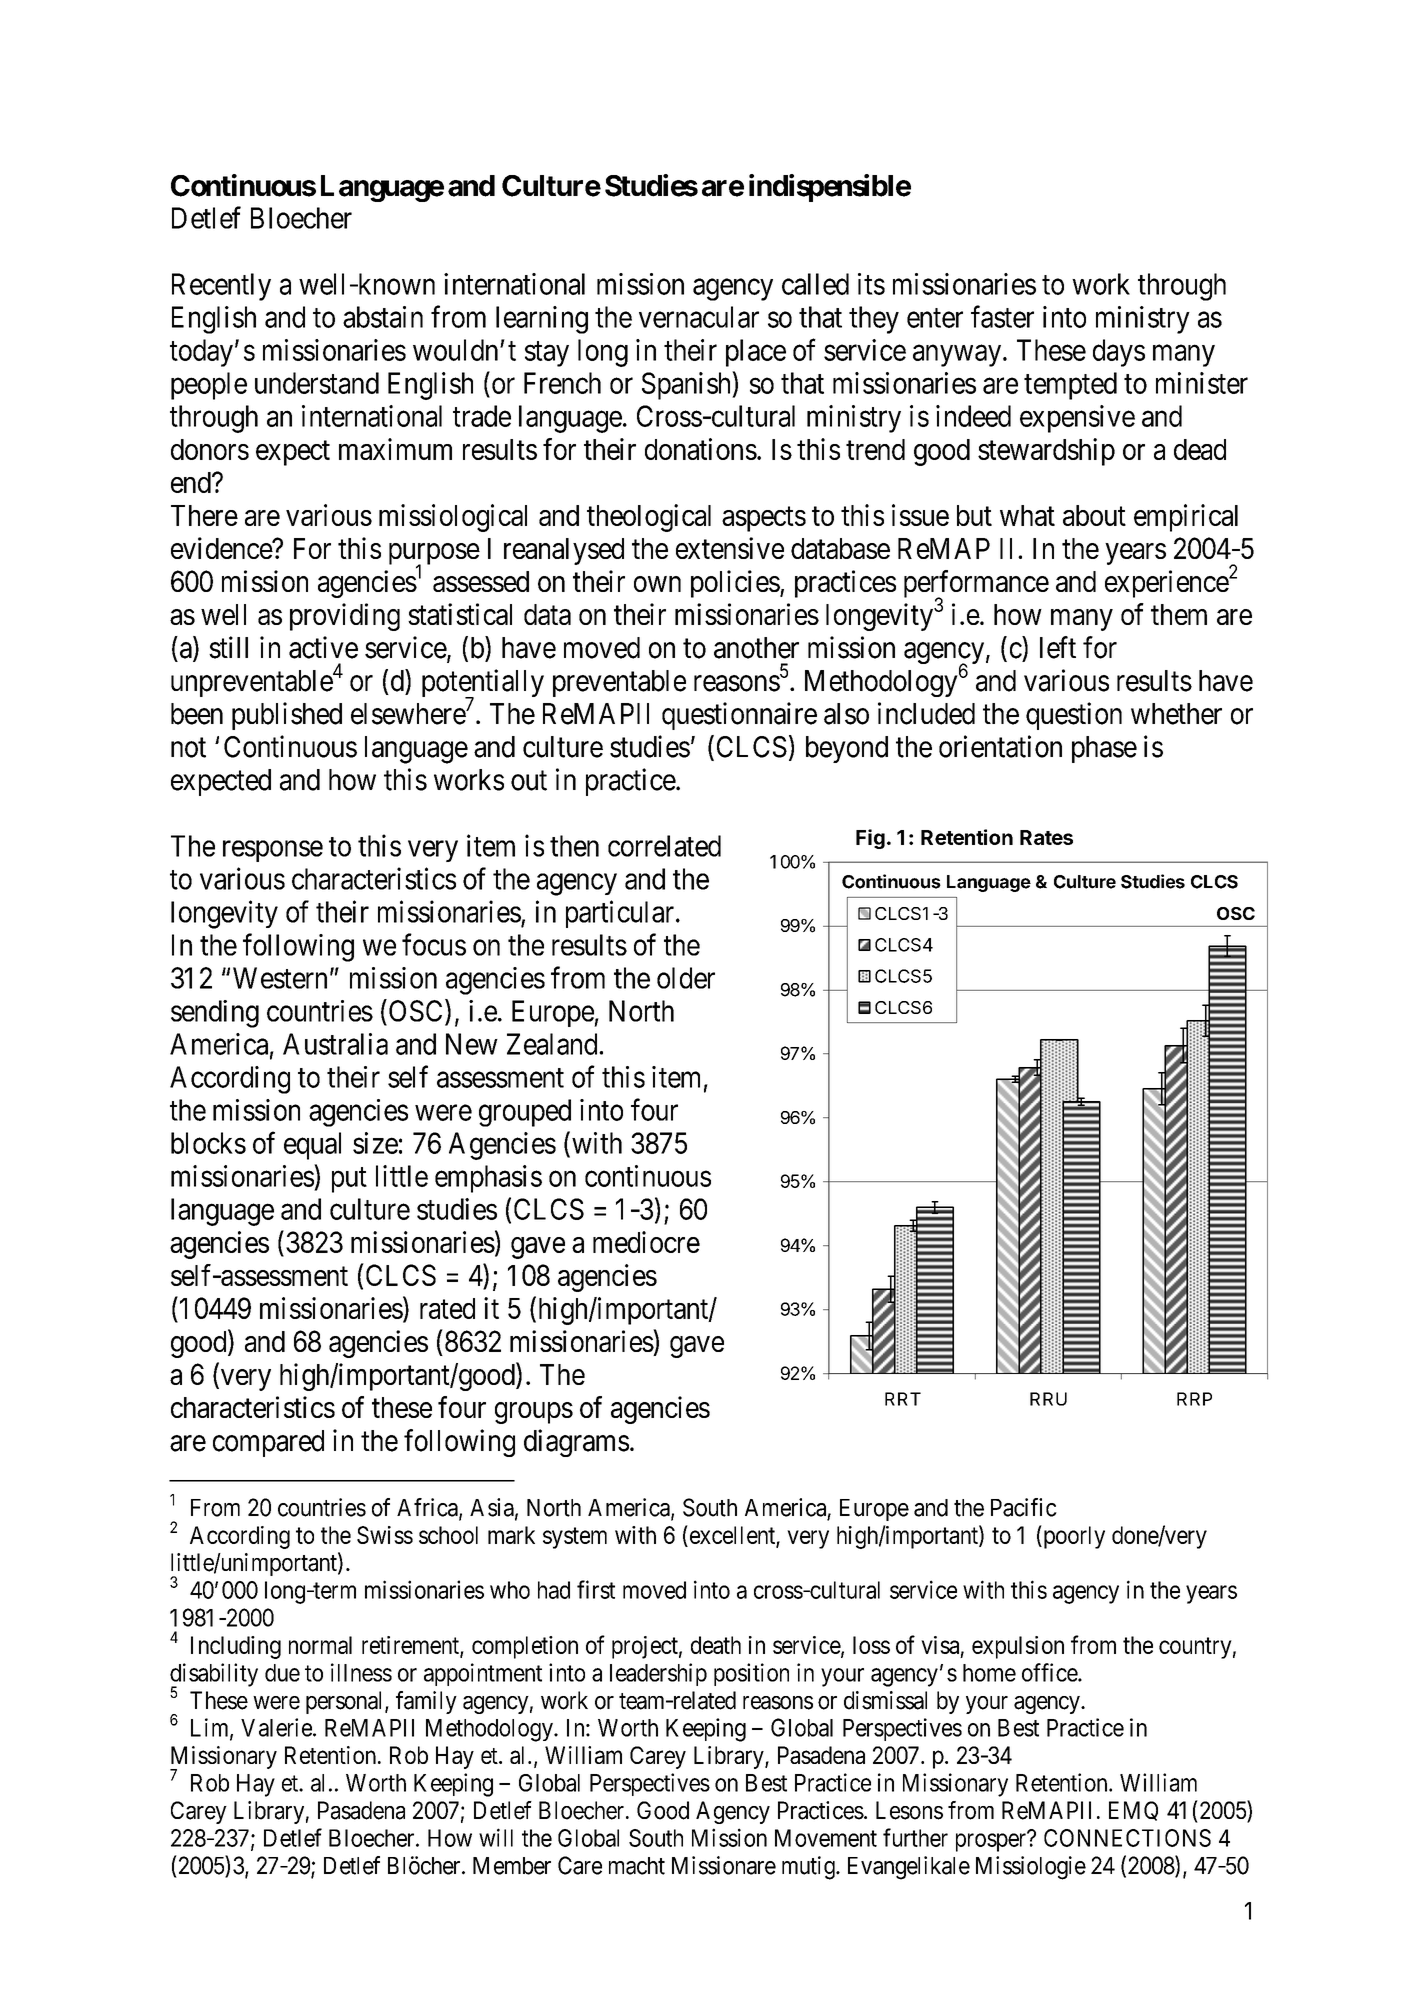  I want to click on understand, so click(317, 383).
